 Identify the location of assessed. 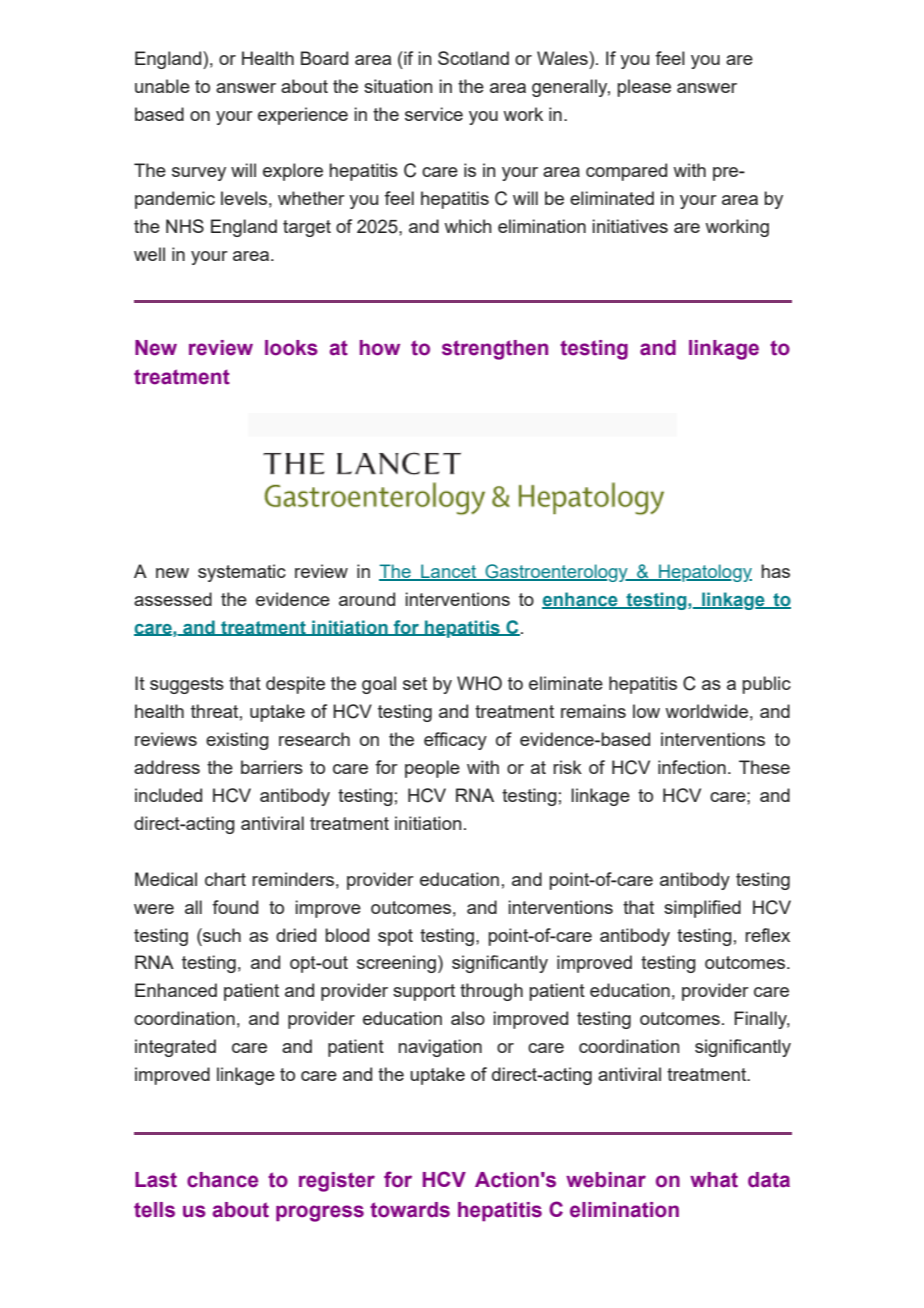
(173, 599).
